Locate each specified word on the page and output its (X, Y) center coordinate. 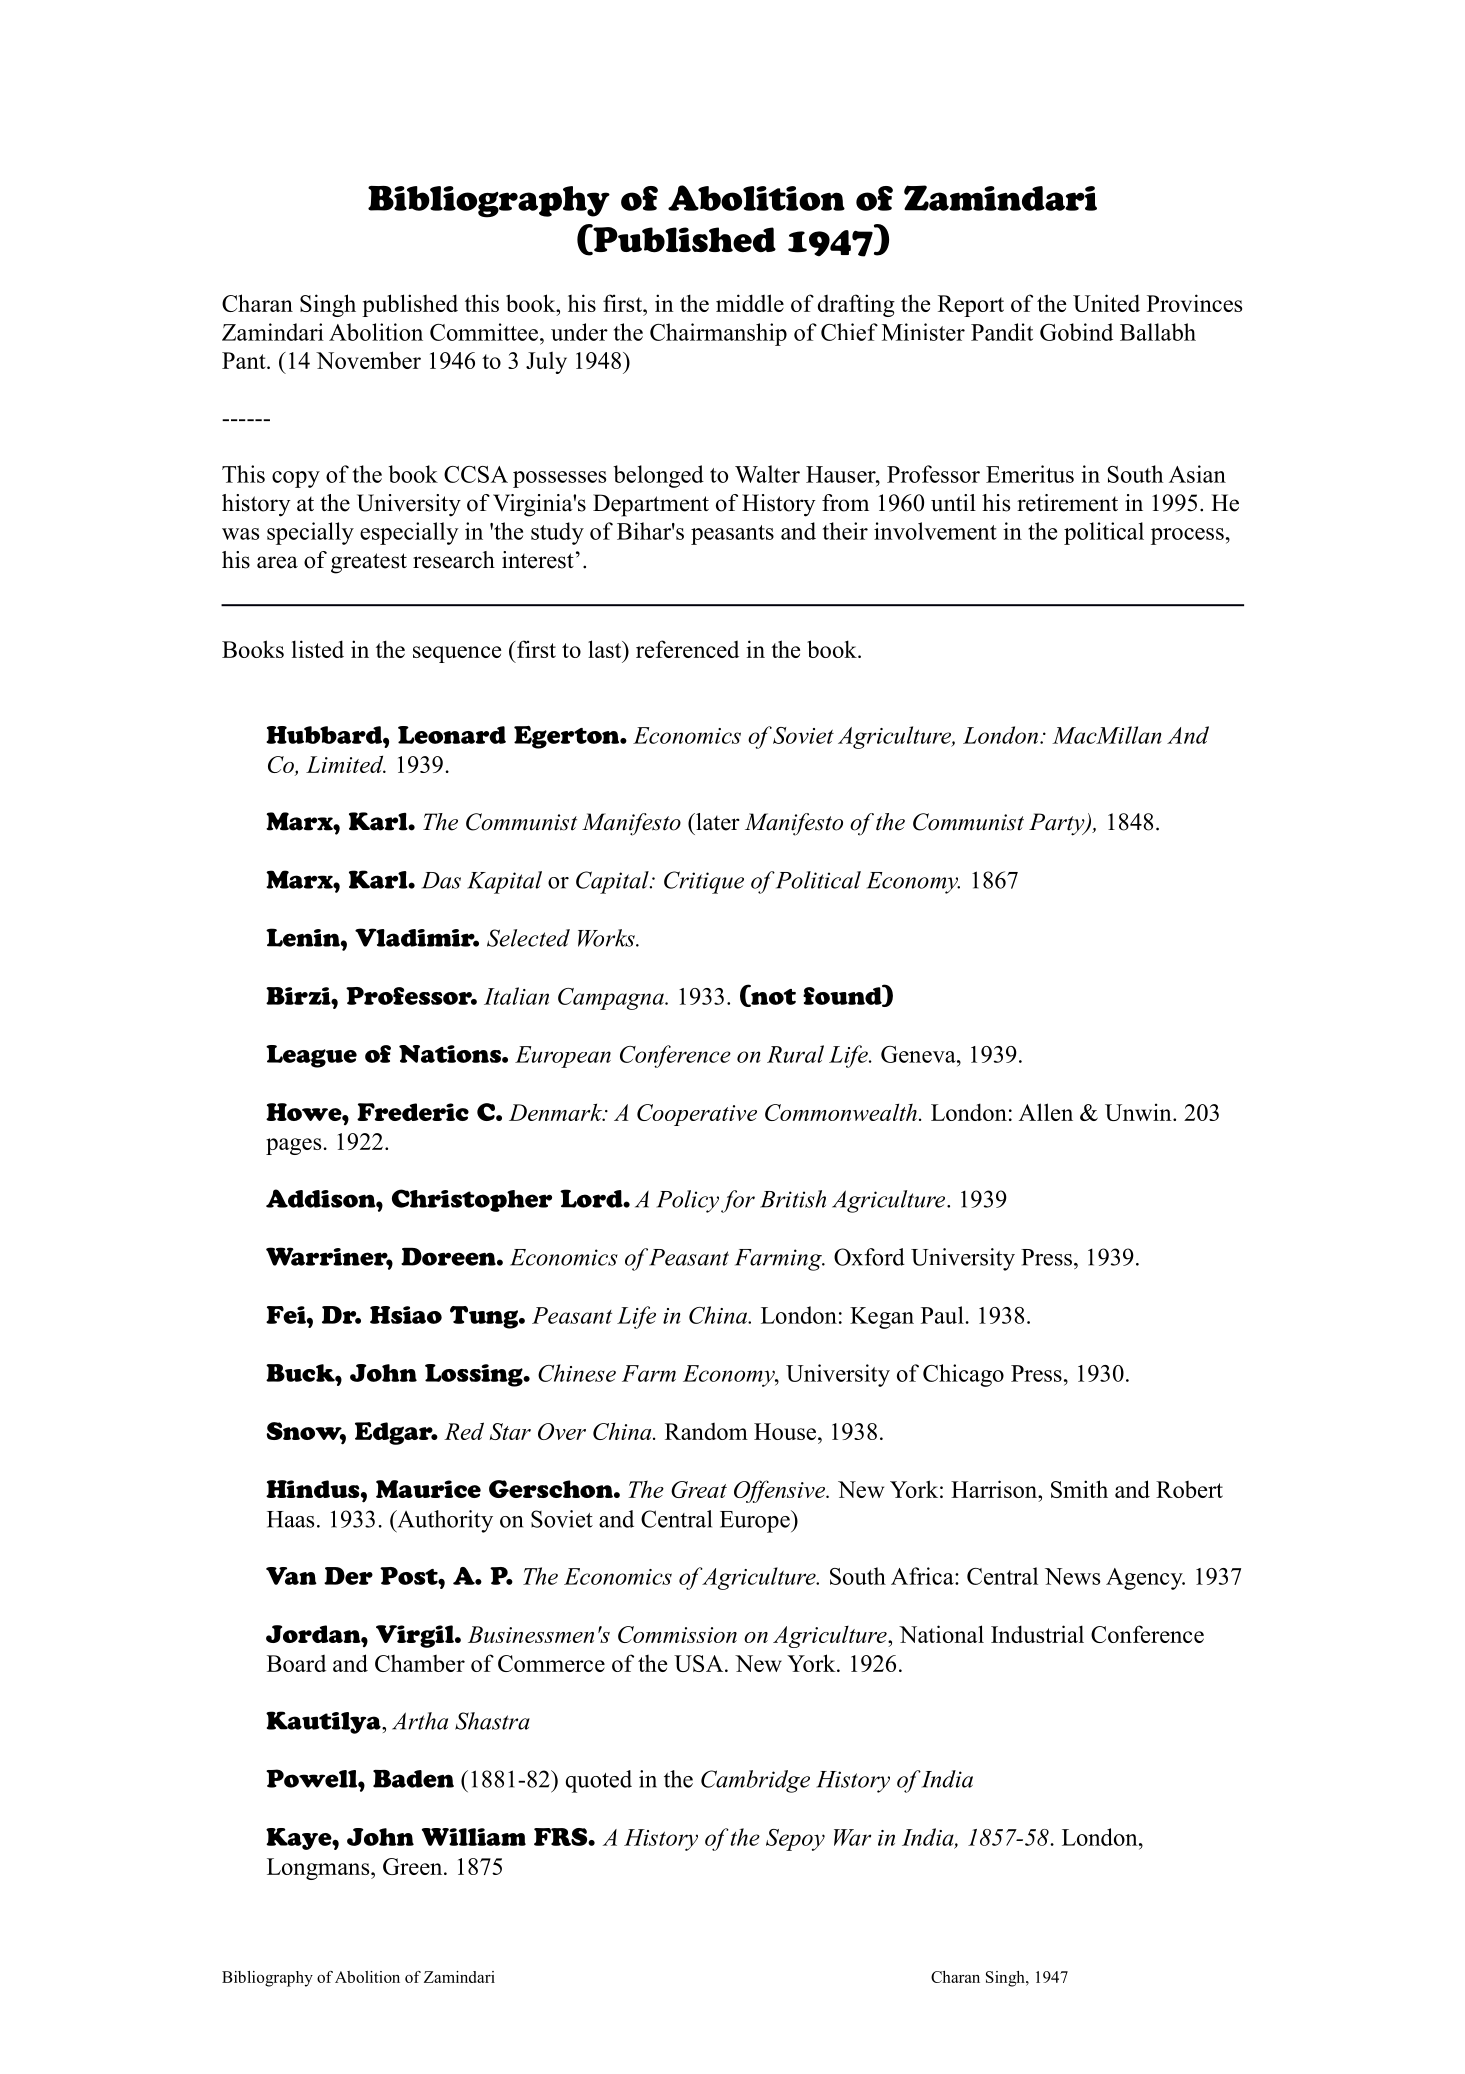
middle (750, 303)
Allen (1046, 1112)
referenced (687, 649)
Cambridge (755, 1781)
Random (706, 1431)
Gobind (1076, 332)
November (368, 360)
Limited (346, 764)
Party (1058, 824)
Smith (1079, 1489)
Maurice (428, 1489)
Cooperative (697, 1115)
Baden (413, 1779)
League (311, 1056)
